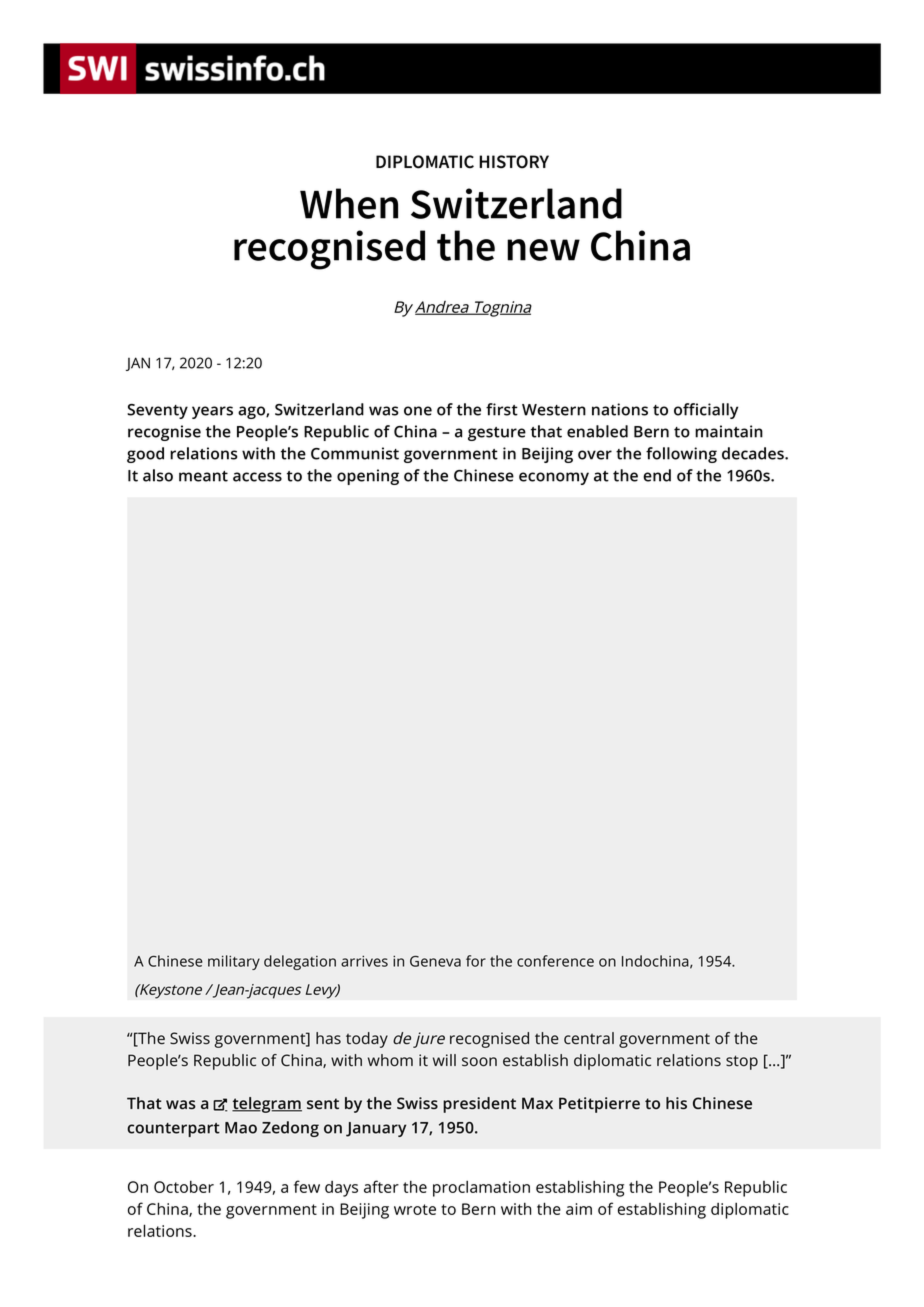 The image size is (924, 1307). Describe the element at coordinates (579, 1209) in the document. I see `aim` at that location.
